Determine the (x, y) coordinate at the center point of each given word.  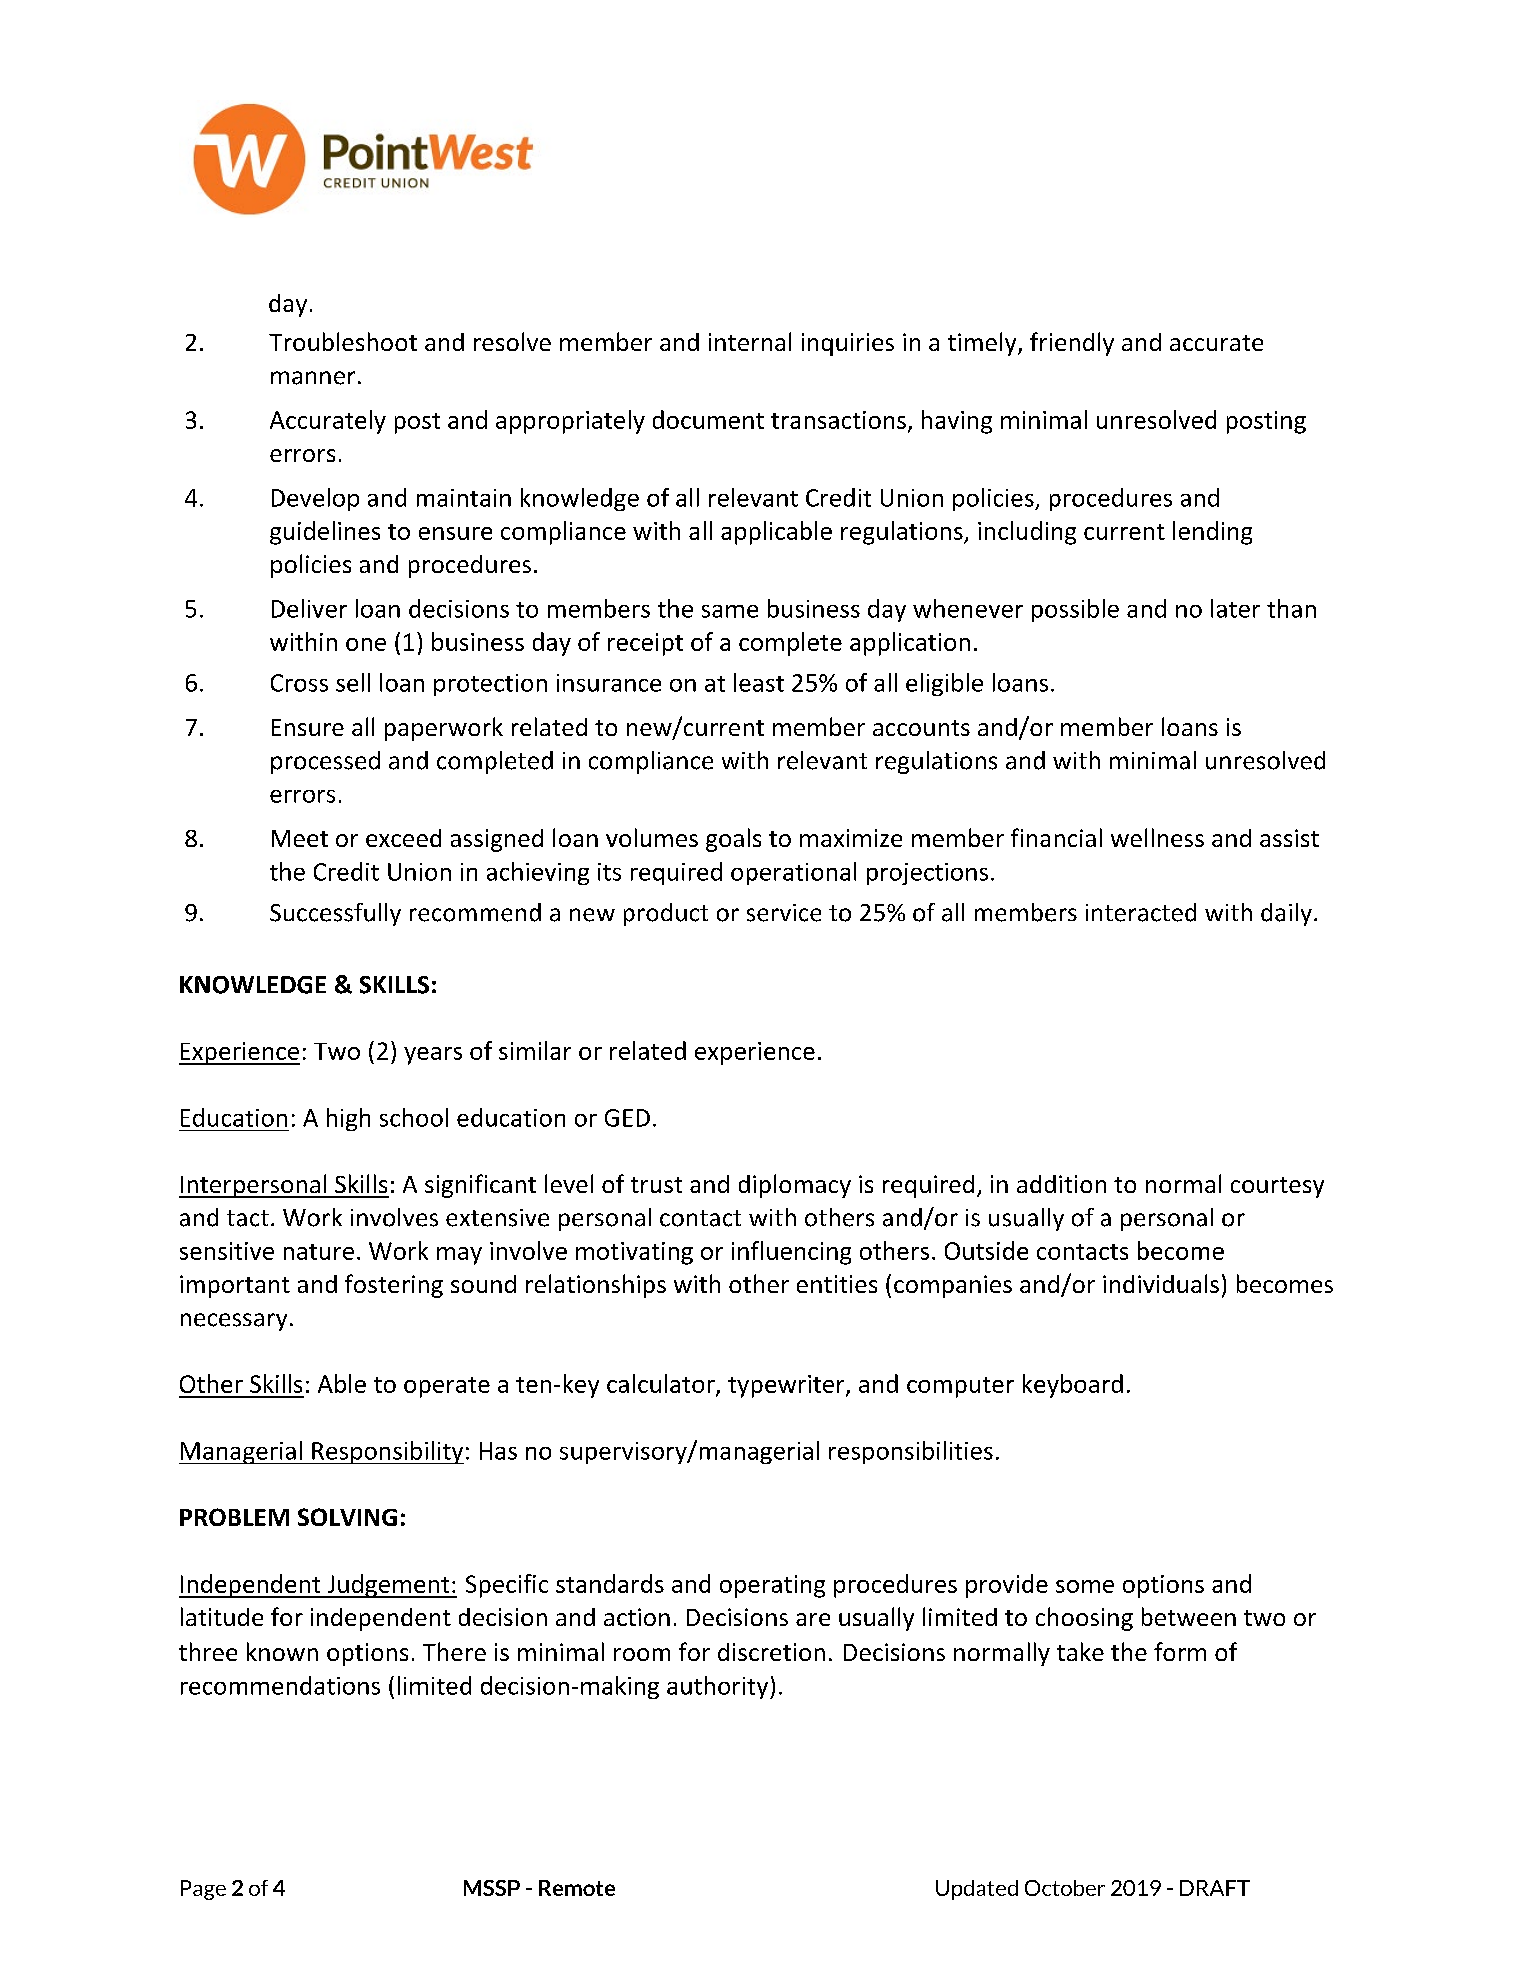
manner (313, 378)
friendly (1072, 344)
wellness (1157, 837)
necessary (234, 1322)
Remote (577, 1888)
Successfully (335, 914)
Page (203, 1890)
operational (793, 873)
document (708, 419)
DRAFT (1215, 1888)
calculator (662, 1384)
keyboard (1073, 1386)
